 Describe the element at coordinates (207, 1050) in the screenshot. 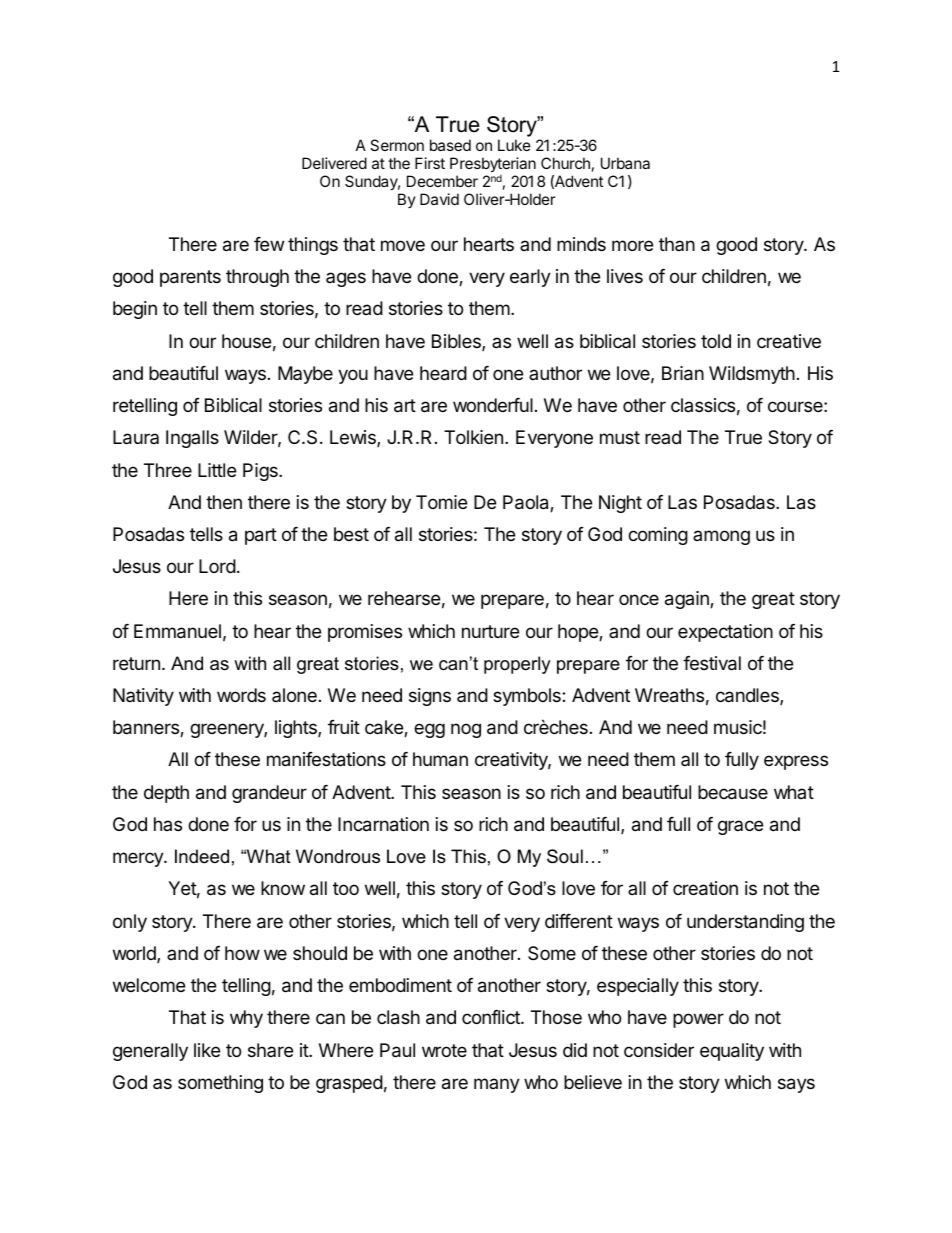

I see `like` at that location.
